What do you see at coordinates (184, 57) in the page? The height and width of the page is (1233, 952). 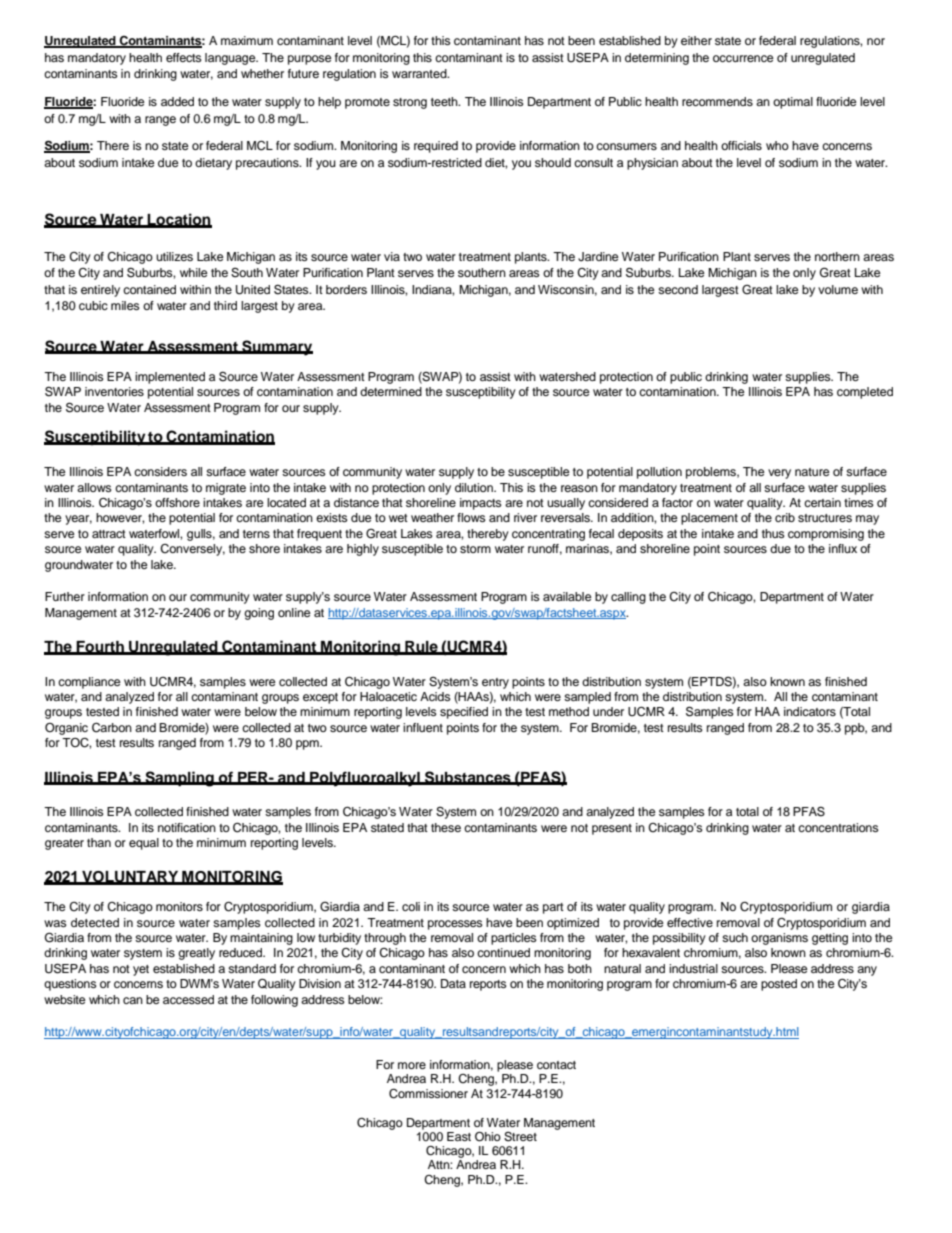 I see `effects` at bounding box center [184, 57].
